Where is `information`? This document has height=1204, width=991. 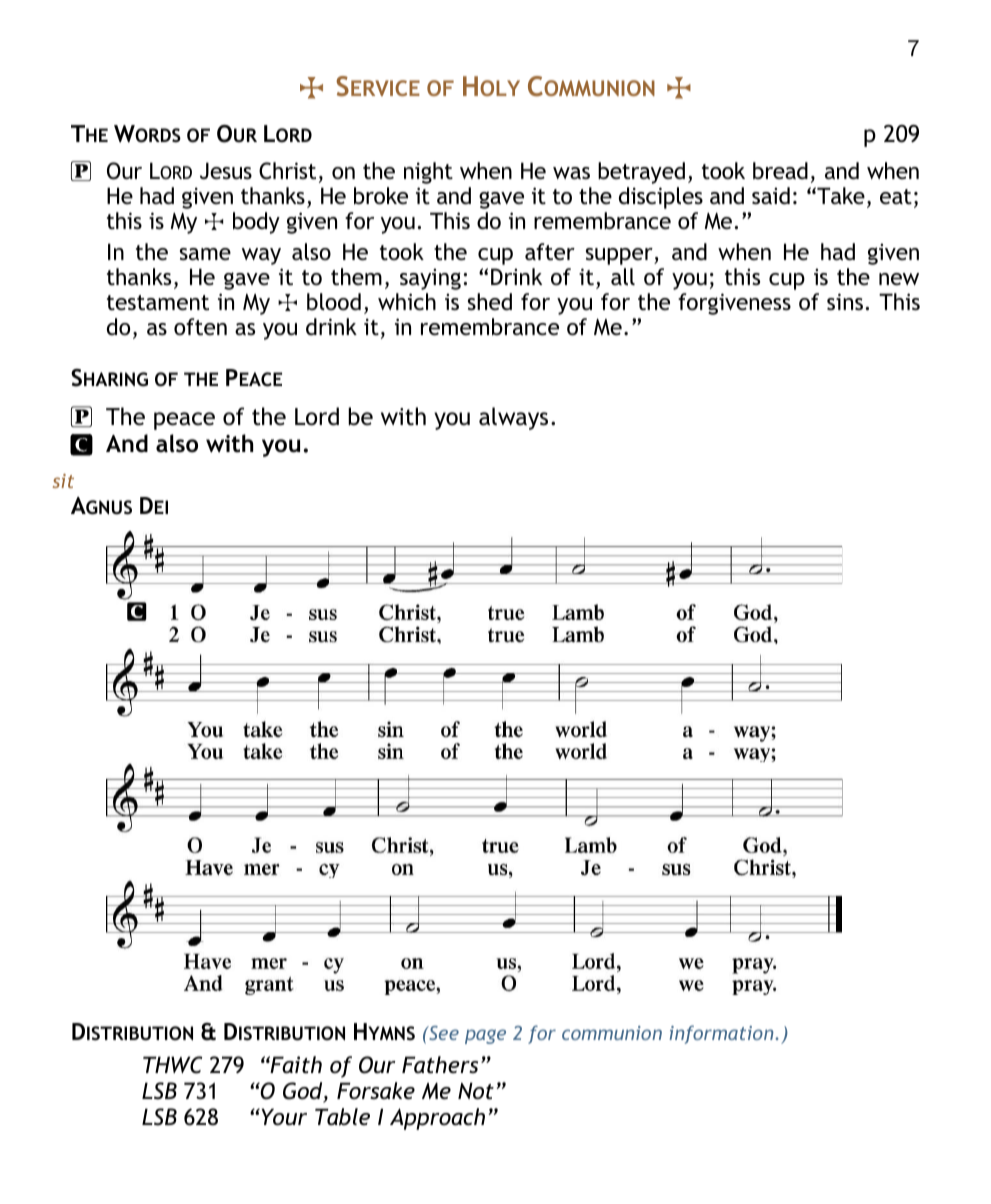
information is located at coordinates (722, 1034).
